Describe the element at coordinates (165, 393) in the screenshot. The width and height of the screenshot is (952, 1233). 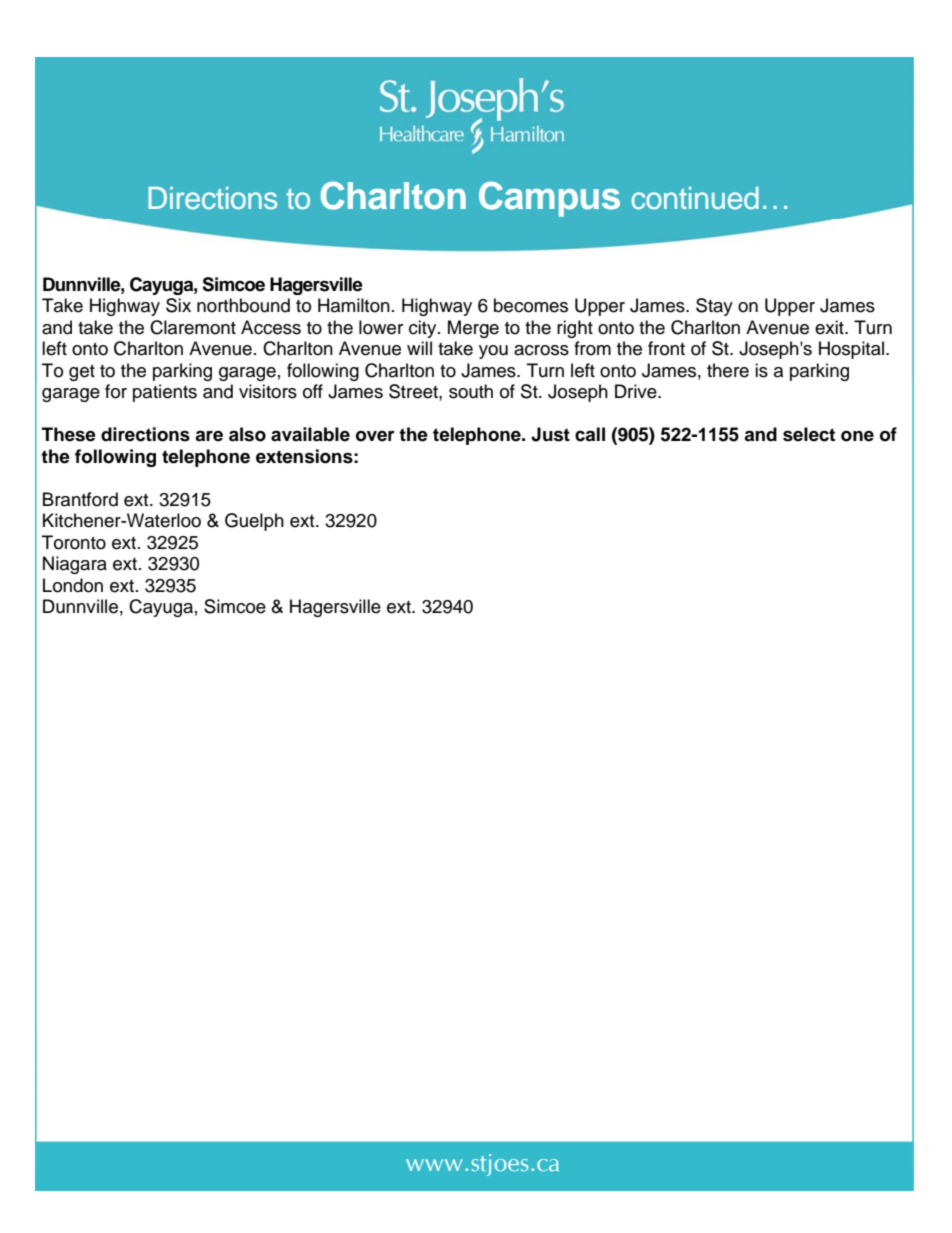
I see `patients` at that location.
